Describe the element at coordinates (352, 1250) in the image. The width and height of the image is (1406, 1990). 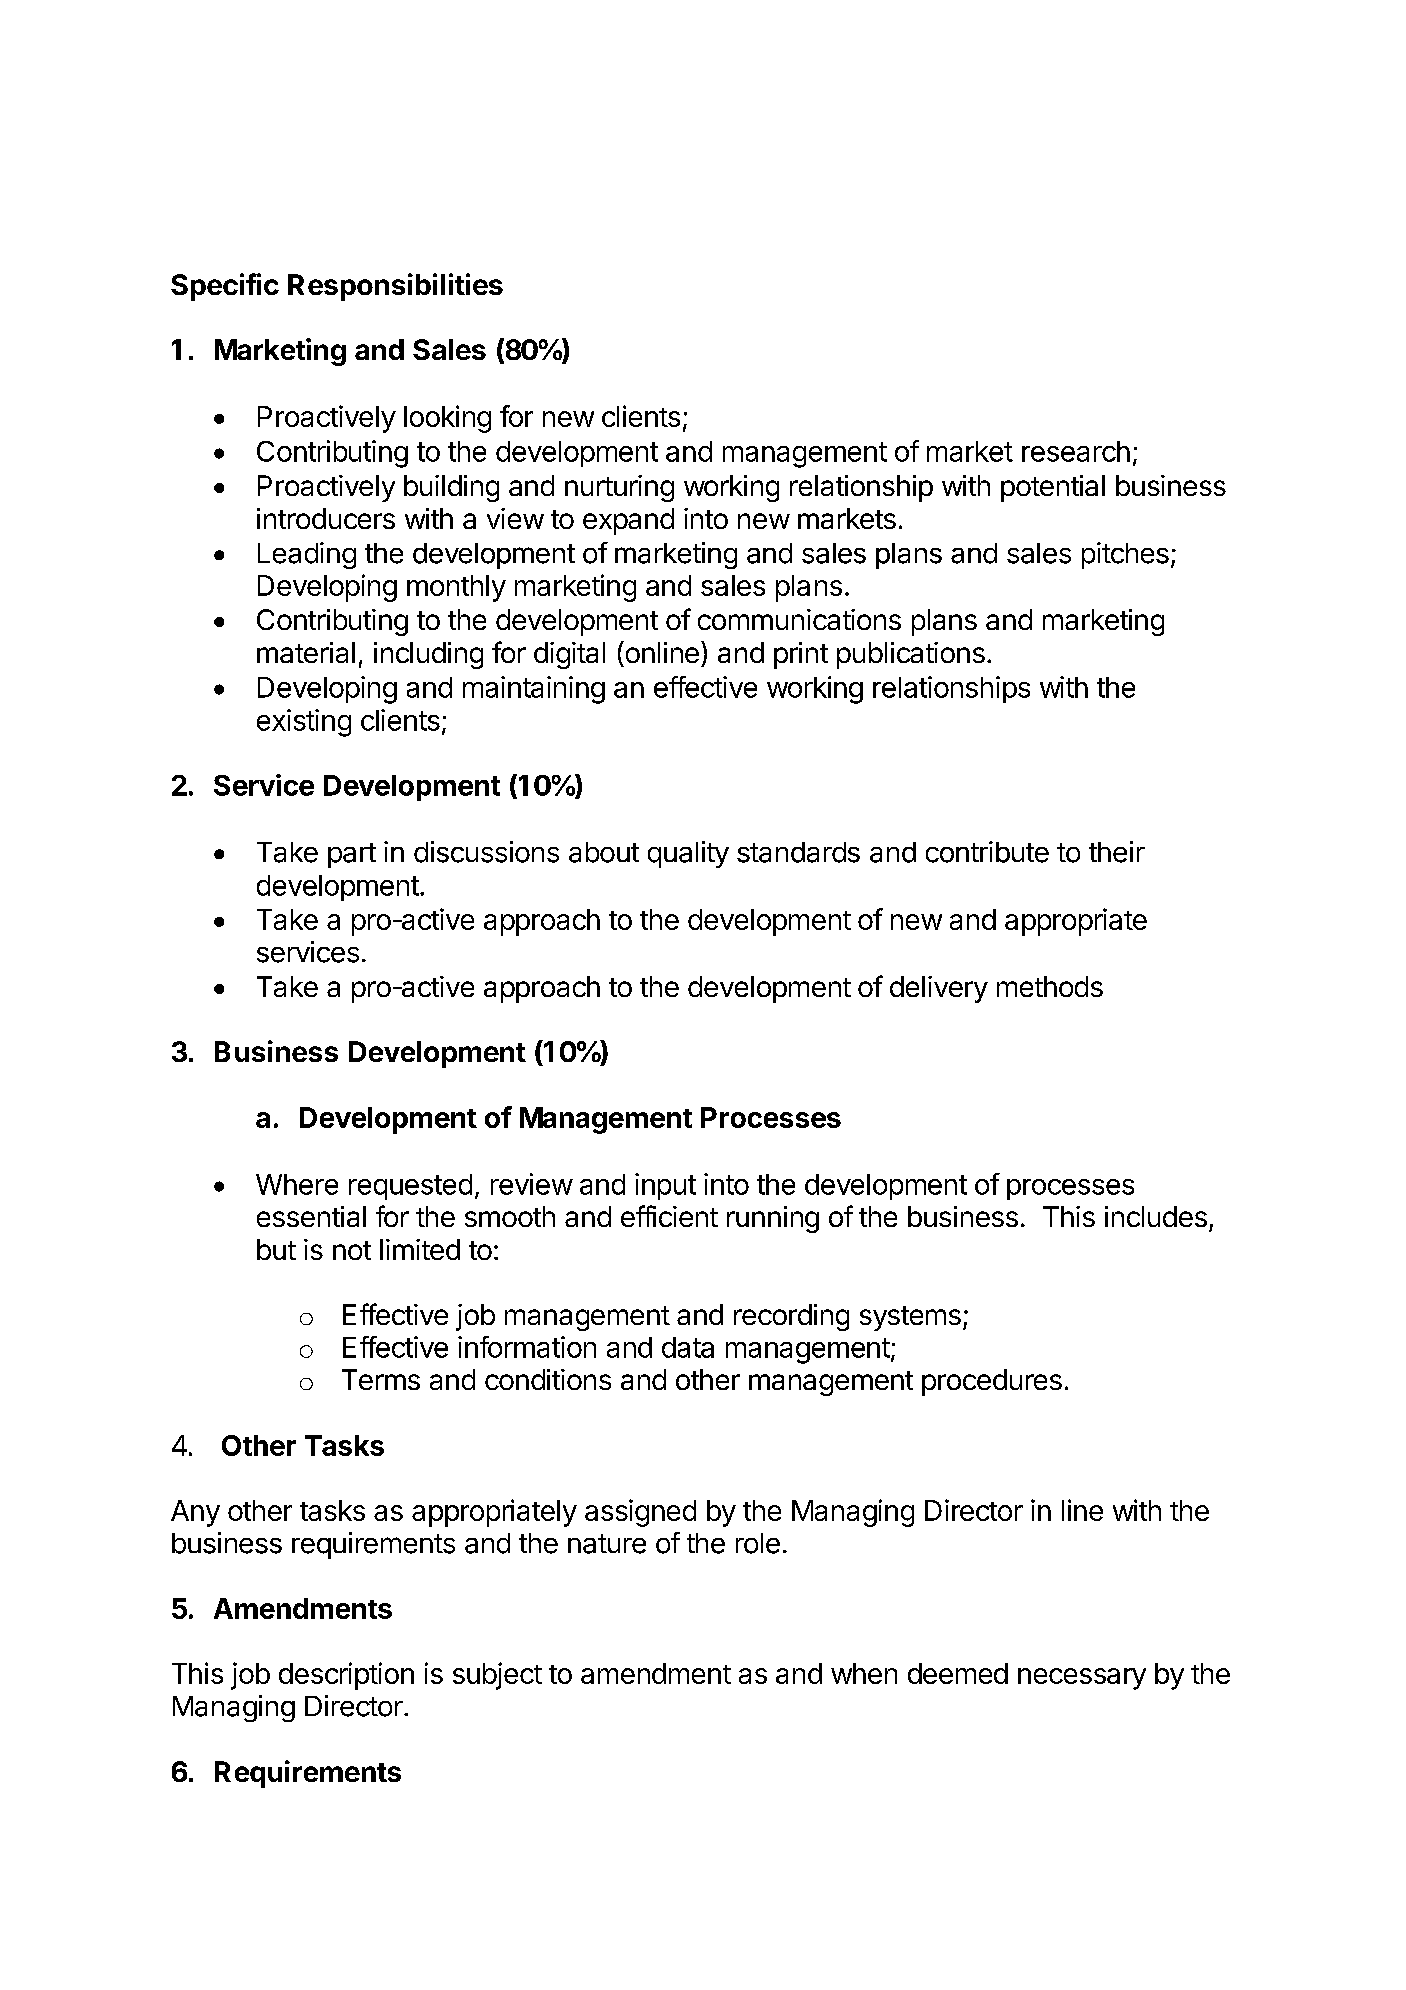
I see `not` at that location.
